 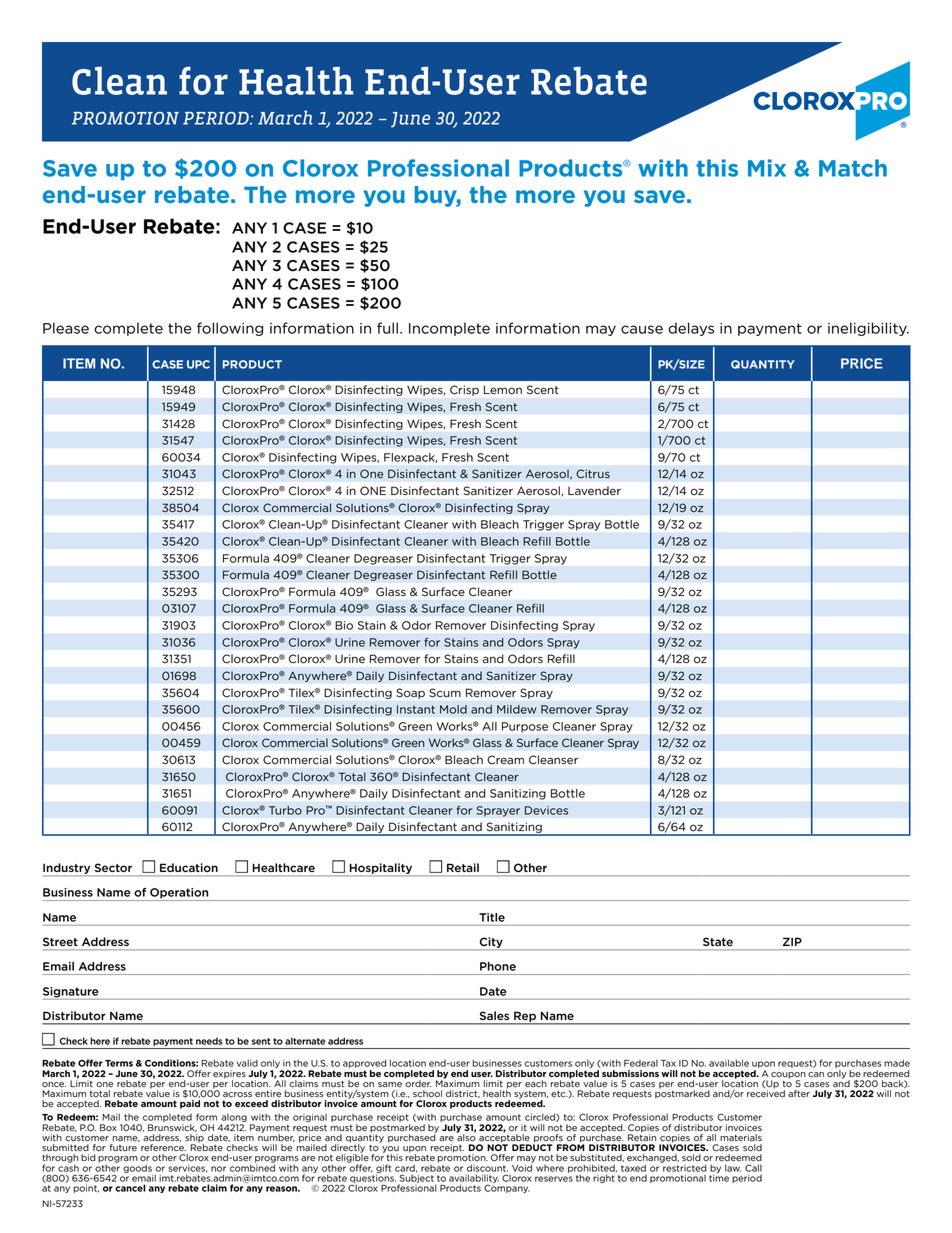 I want to click on also, so click(x=466, y=1137).
